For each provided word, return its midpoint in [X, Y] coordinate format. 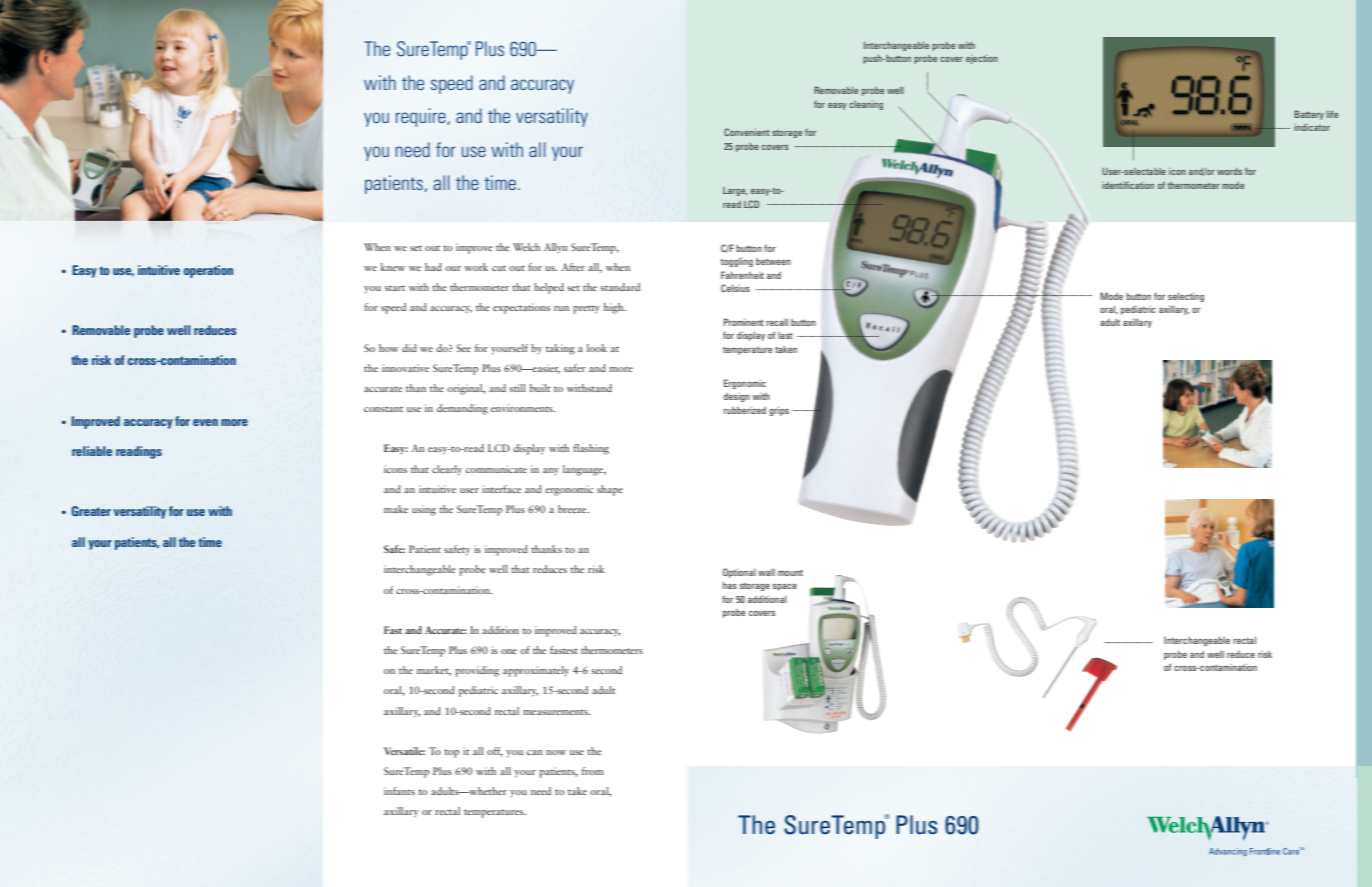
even [205, 422]
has [730, 585]
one [509, 651]
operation [208, 271]
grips [779, 411]
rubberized [745, 410]
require [422, 117]
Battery [1309, 115]
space [785, 587]
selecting [1186, 297]
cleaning [866, 105]
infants [399, 791]
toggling [736, 262]
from [593, 771]
